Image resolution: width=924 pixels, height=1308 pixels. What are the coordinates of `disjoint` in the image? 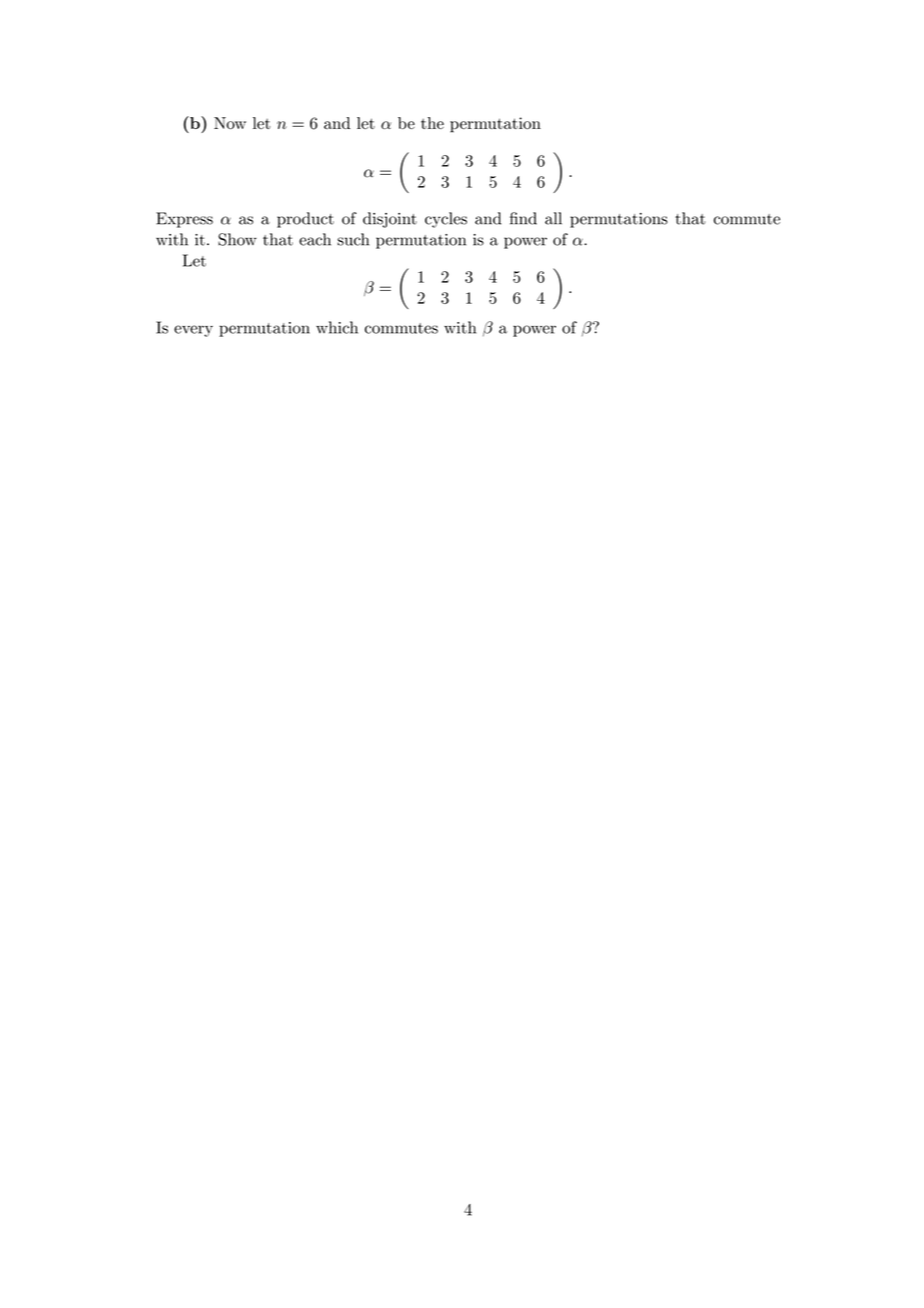 It's located at (390, 220).
